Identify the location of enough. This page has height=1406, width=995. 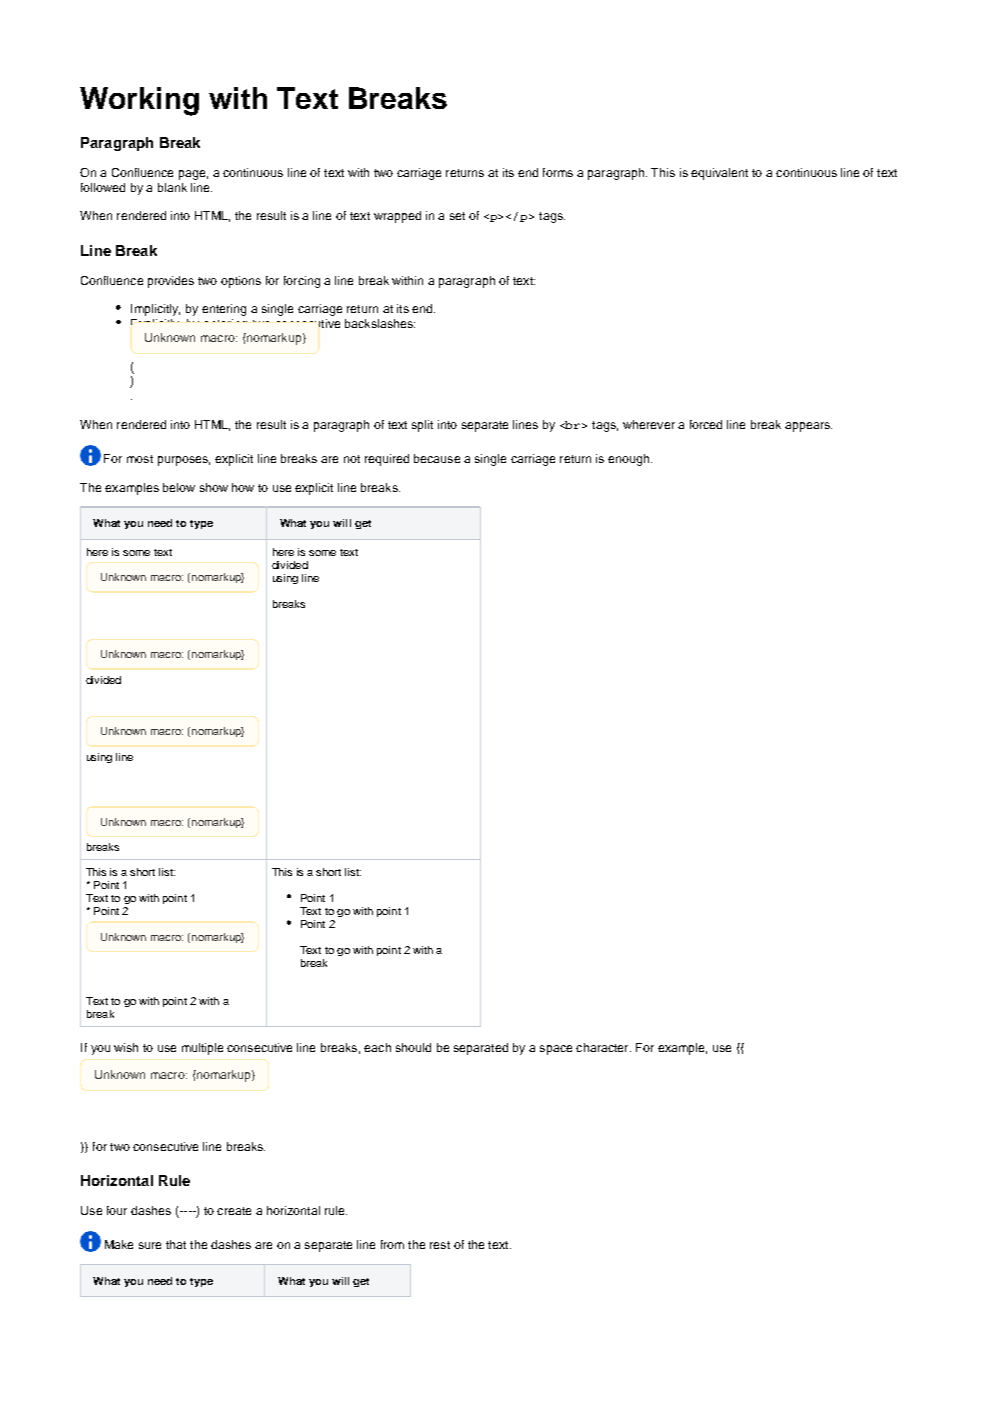
(630, 460).
